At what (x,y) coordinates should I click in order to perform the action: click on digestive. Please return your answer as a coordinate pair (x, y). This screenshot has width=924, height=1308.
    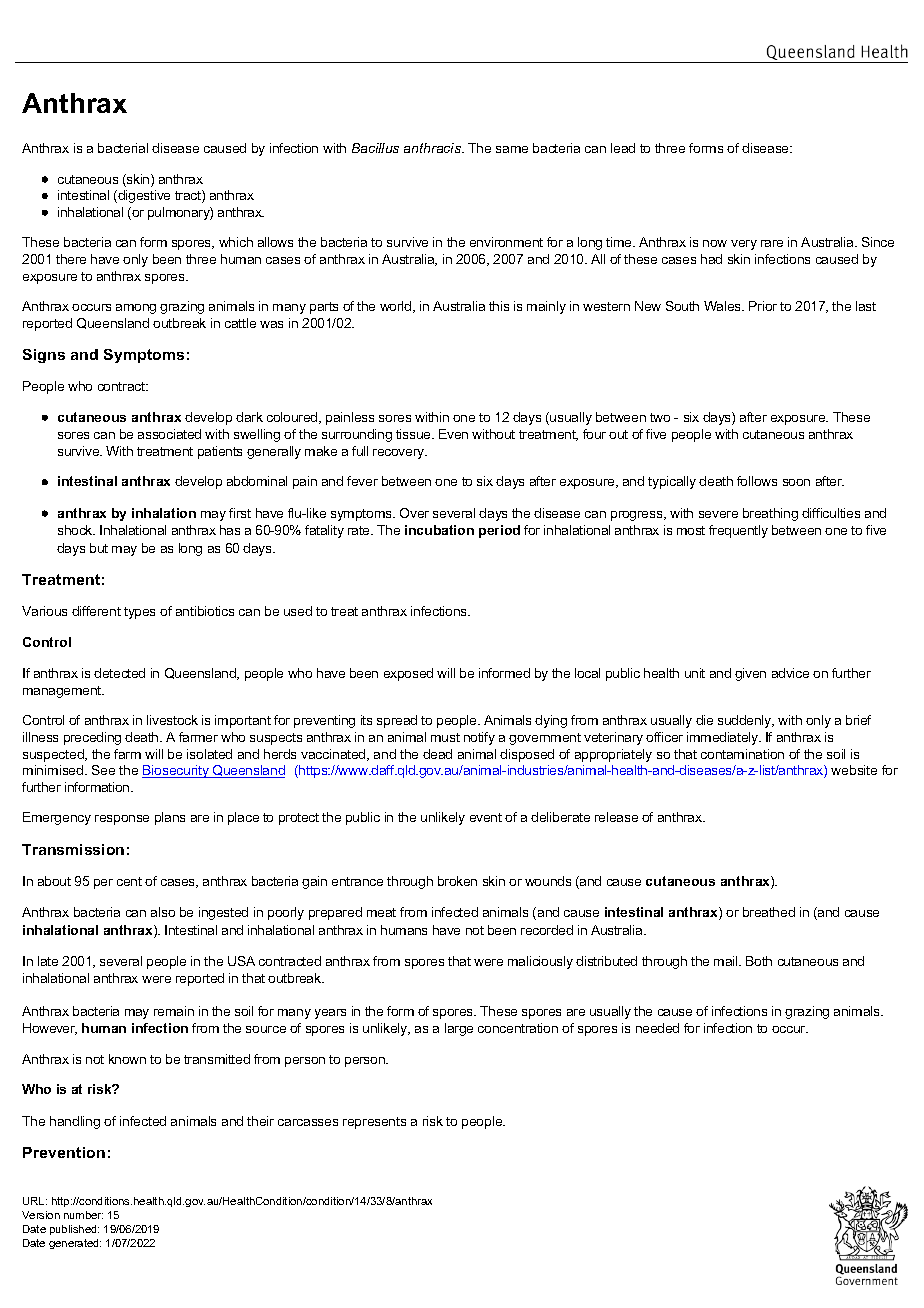
    Looking at the image, I should click on (143, 196).
